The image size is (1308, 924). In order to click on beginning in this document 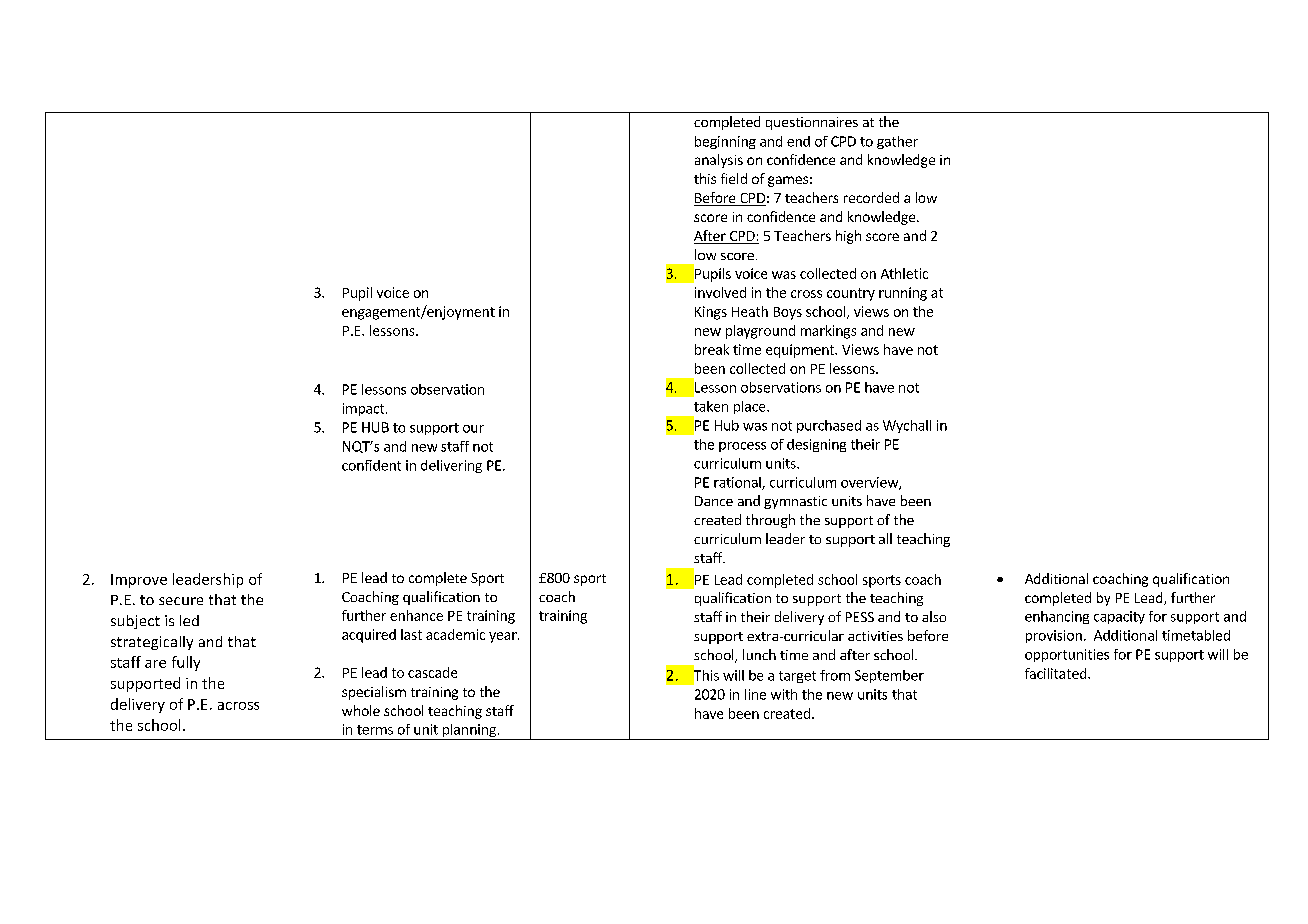, I will do `click(725, 142)`.
